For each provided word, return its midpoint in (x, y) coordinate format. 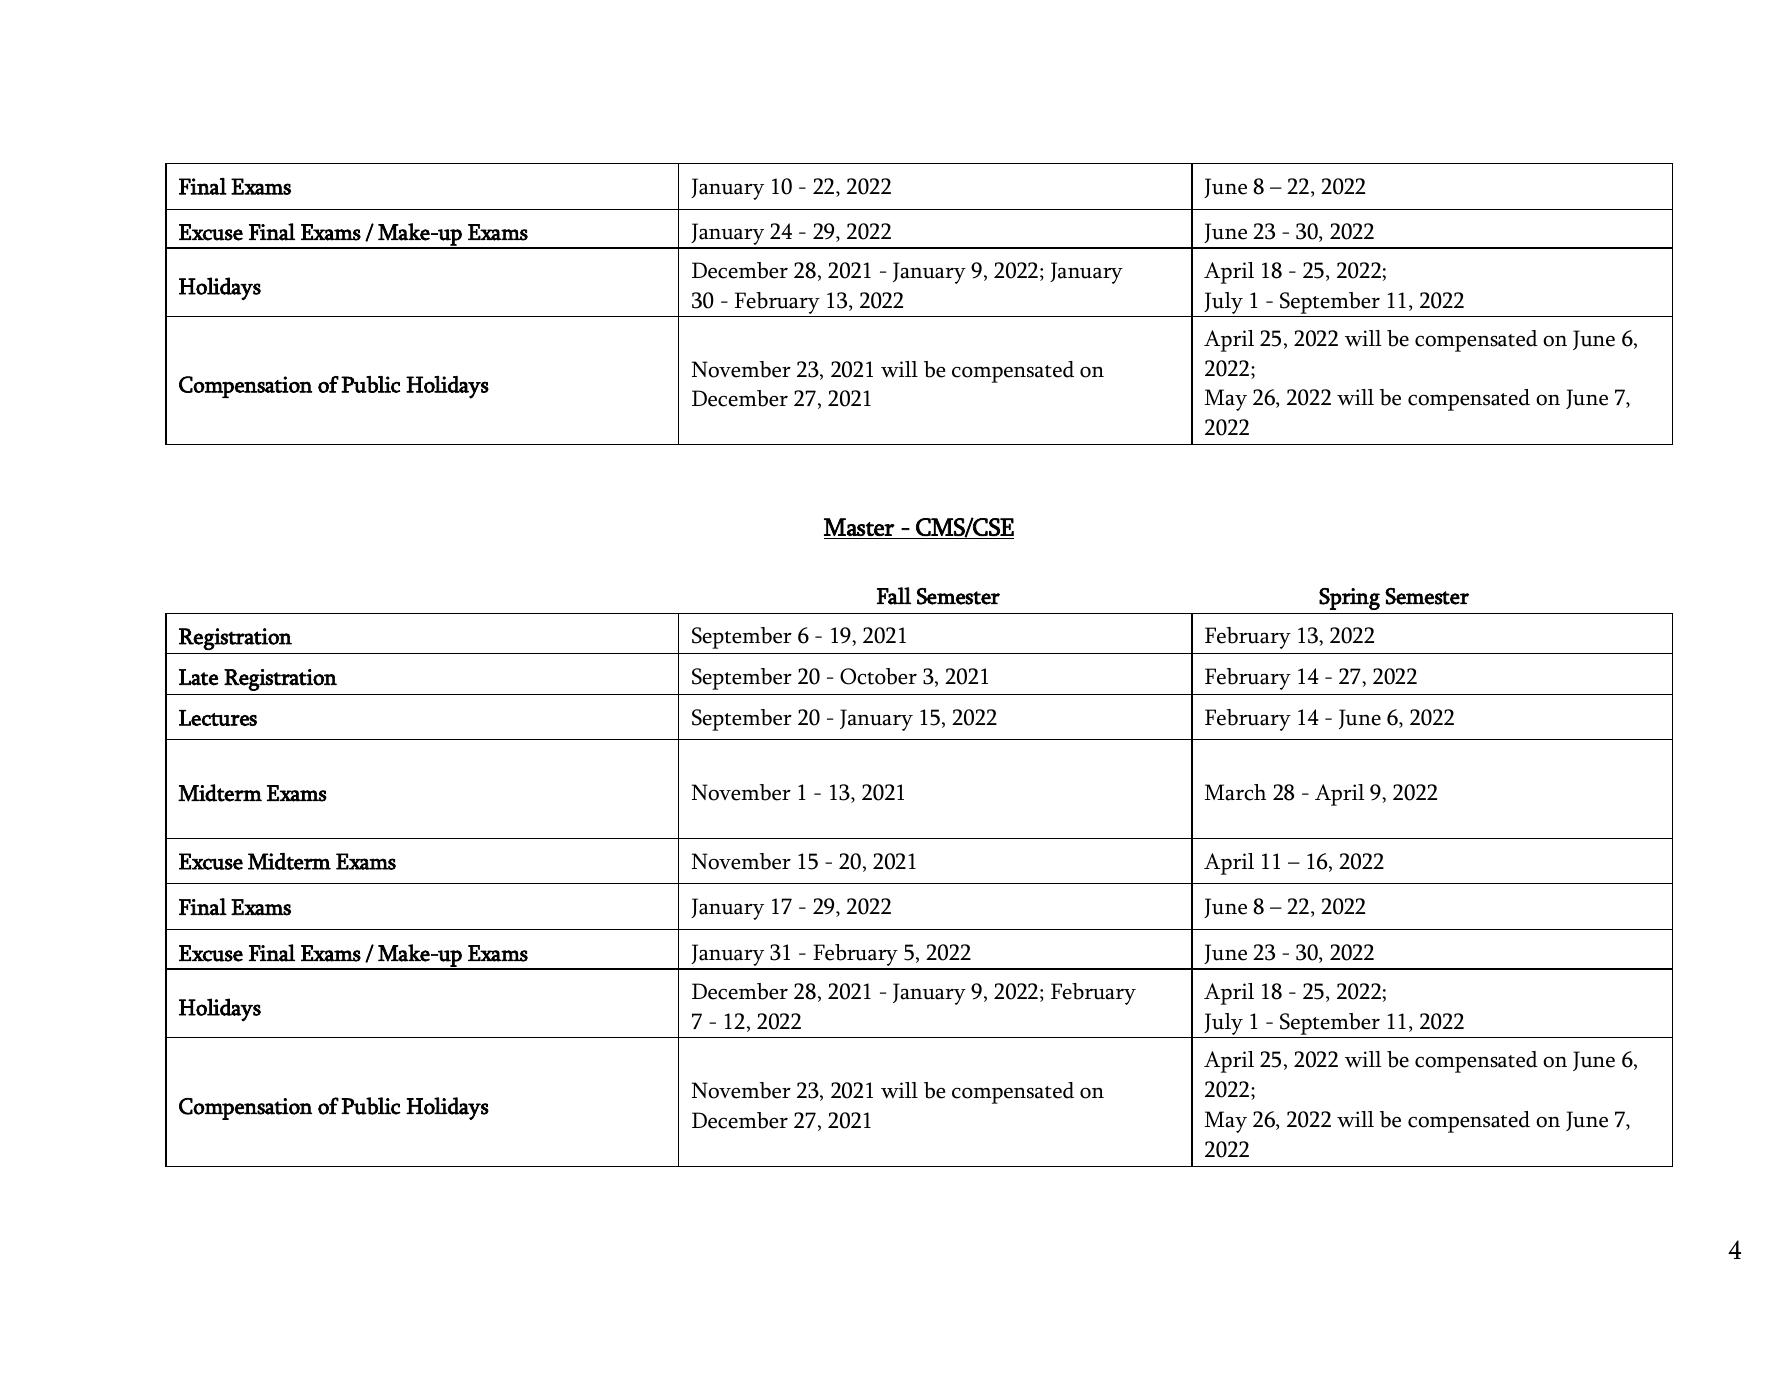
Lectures (218, 718)
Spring (1349, 599)
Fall (894, 596)
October (878, 676)
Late (198, 677)
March (1235, 792)
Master (859, 527)
